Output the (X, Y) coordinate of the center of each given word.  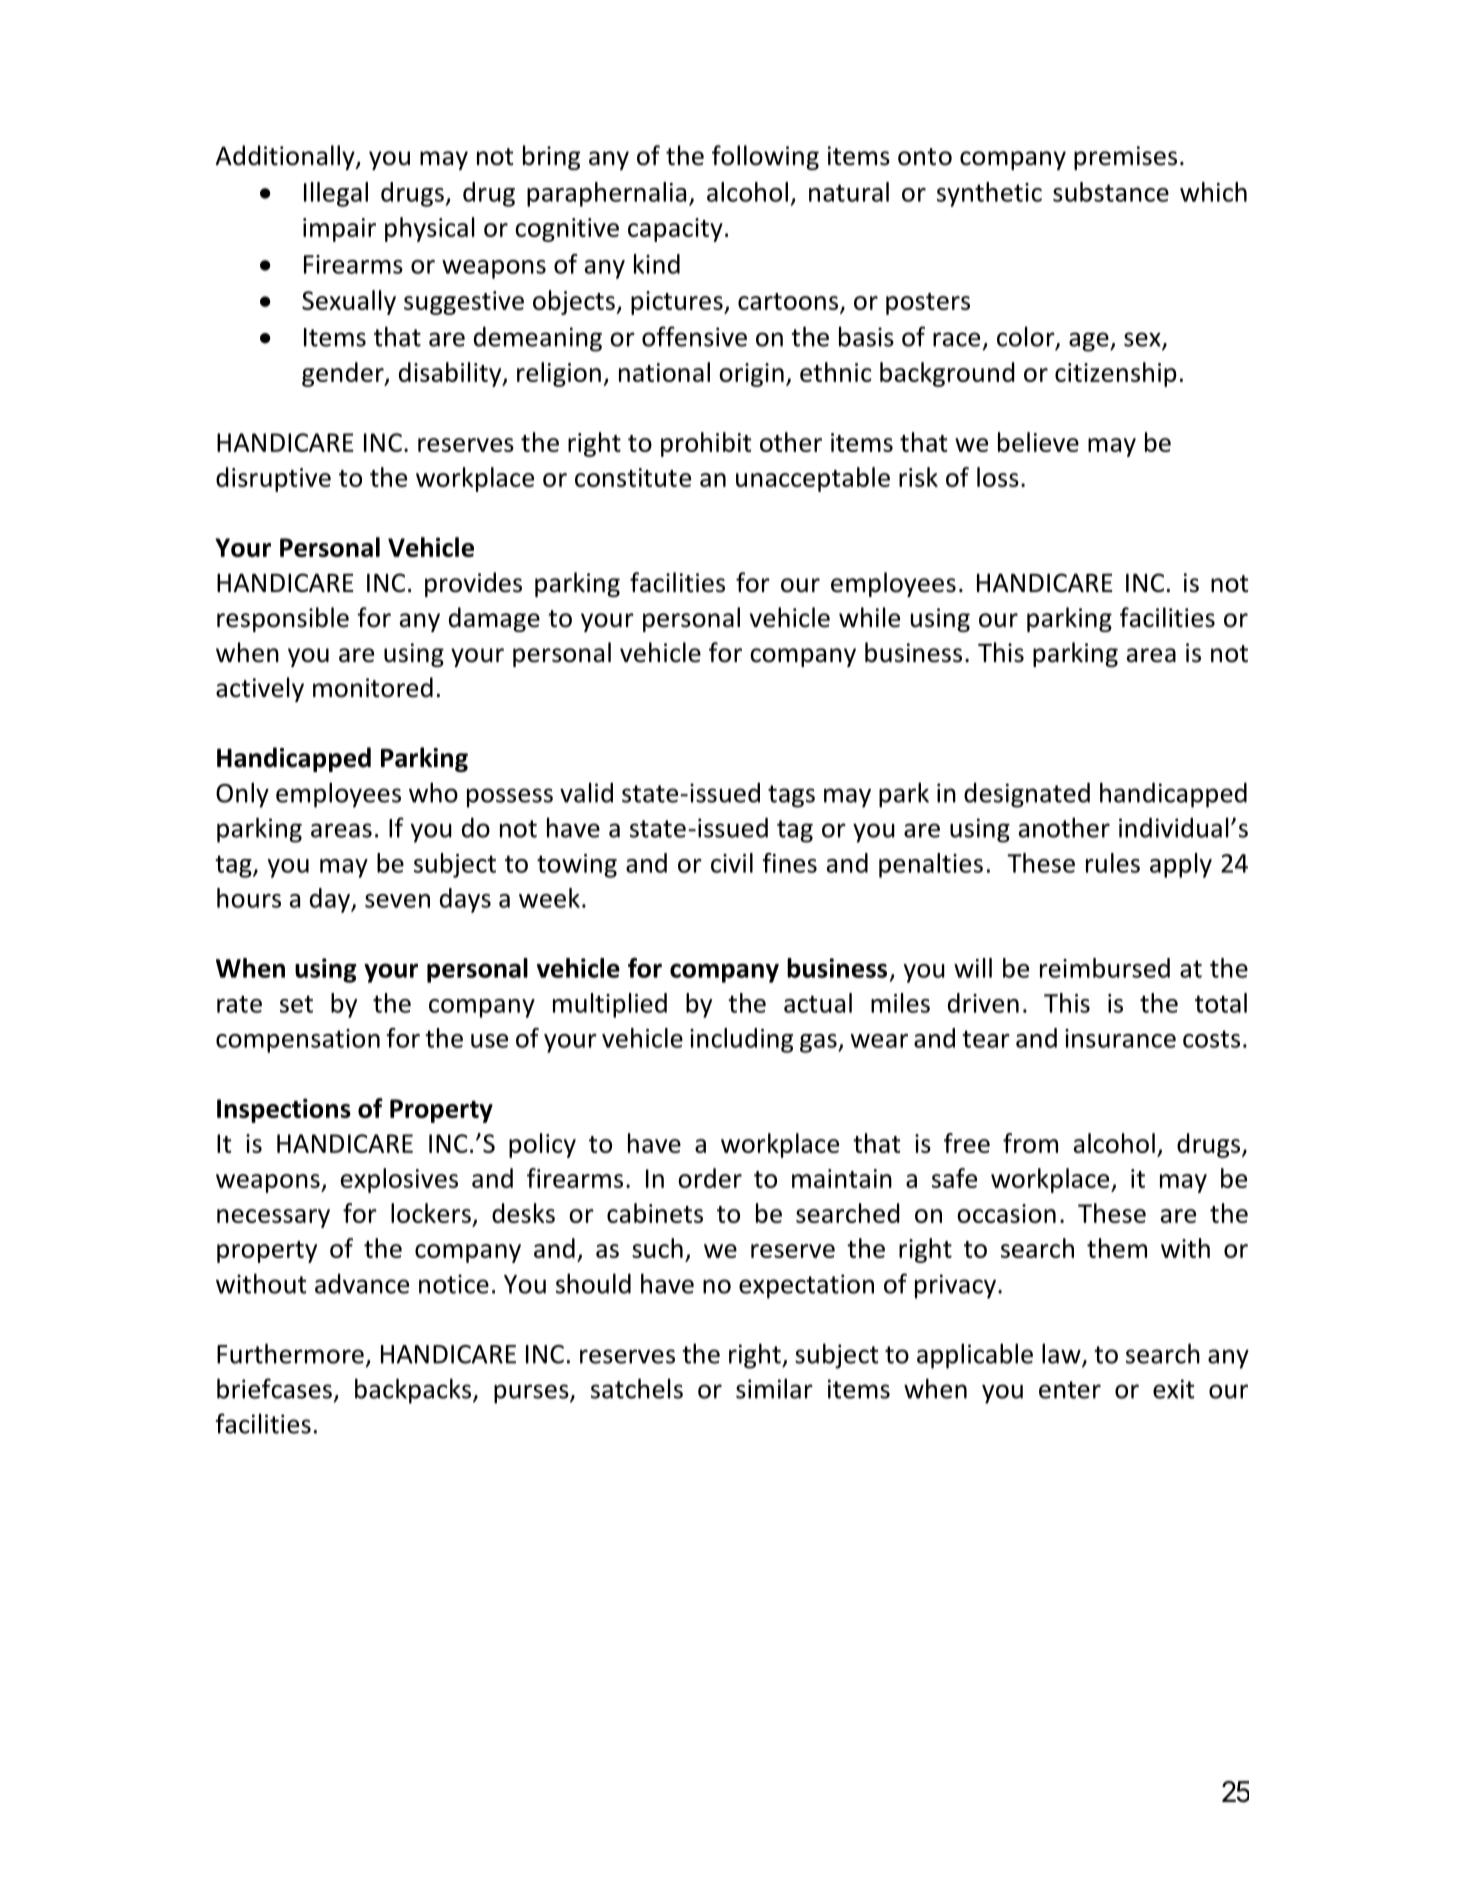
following (765, 157)
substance (1111, 192)
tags (791, 796)
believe (1038, 442)
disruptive (273, 479)
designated (1027, 795)
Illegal (336, 194)
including (741, 1040)
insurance (1120, 1038)
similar (774, 1388)
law (1062, 1354)
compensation (298, 1041)
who (433, 792)
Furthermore (290, 1353)
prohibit (706, 444)
